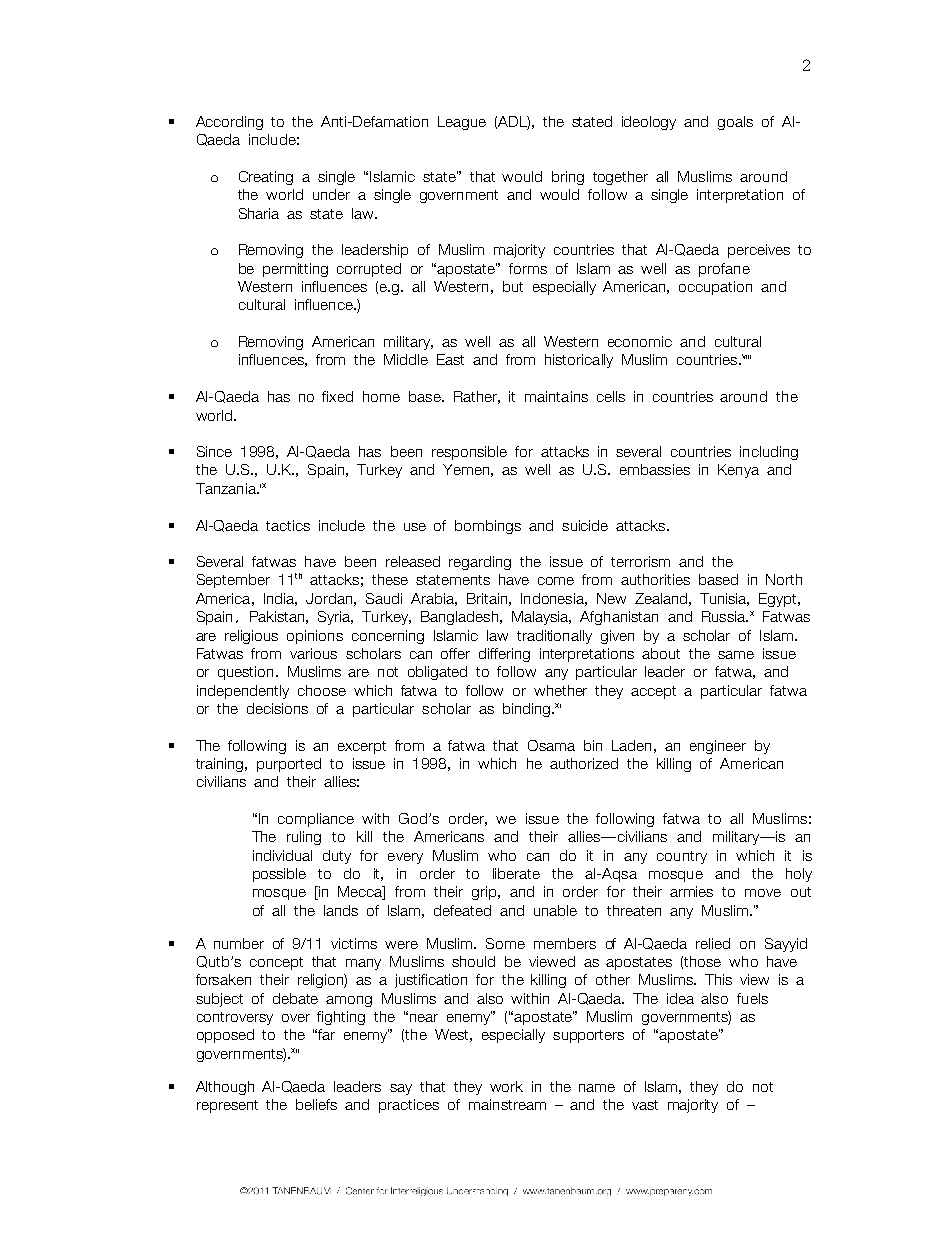  Describe the element at coordinates (315, 637) in the screenshot. I see `opinions` at that location.
